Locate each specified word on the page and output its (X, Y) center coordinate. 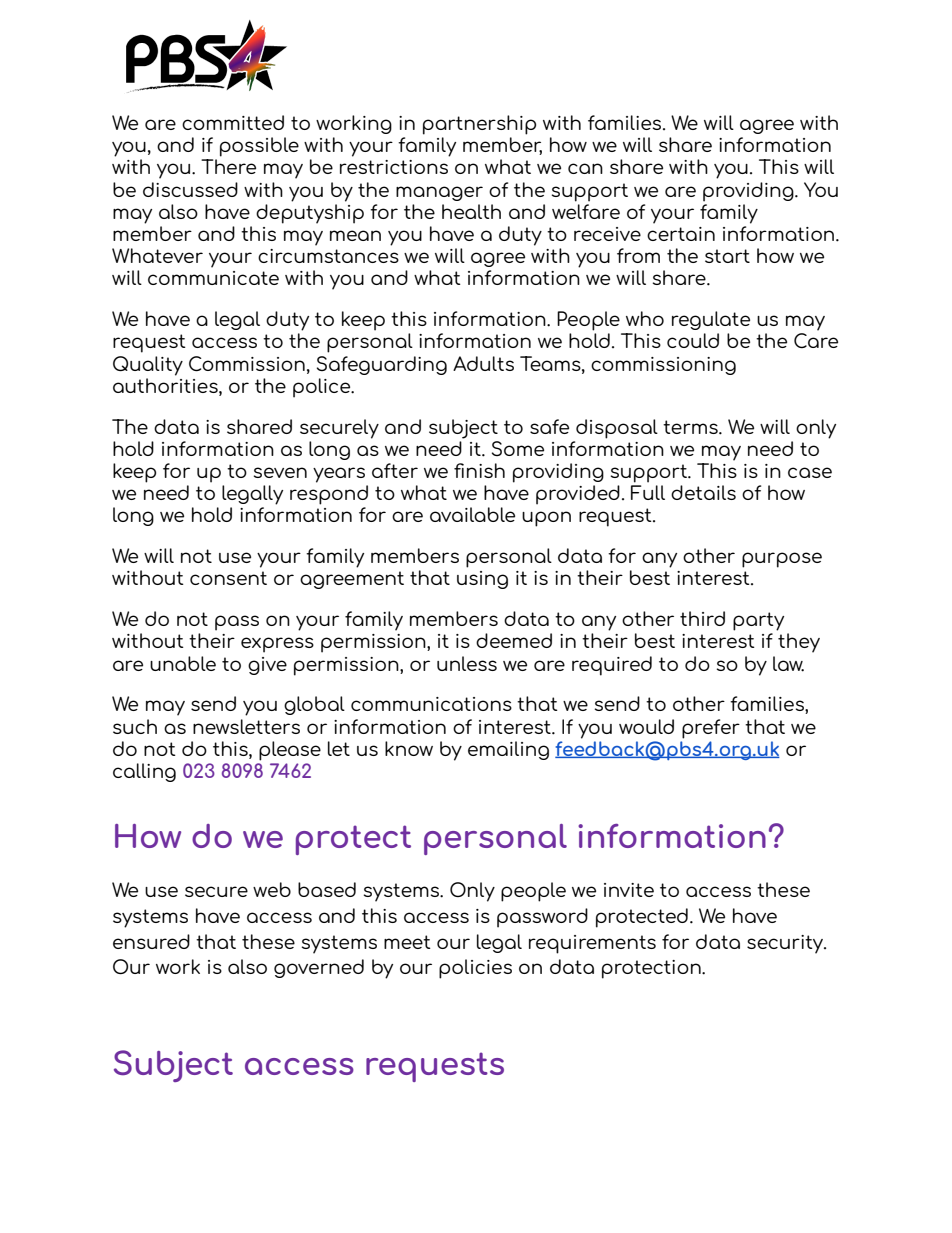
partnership (479, 125)
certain (681, 234)
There (228, 166)
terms (691, 427)
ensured (151, 941)
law (788, 664)
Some (518, 448)
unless (467, 663)
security (786, 944)
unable (183, 663)
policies (475, 969)
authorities (166, 384)
